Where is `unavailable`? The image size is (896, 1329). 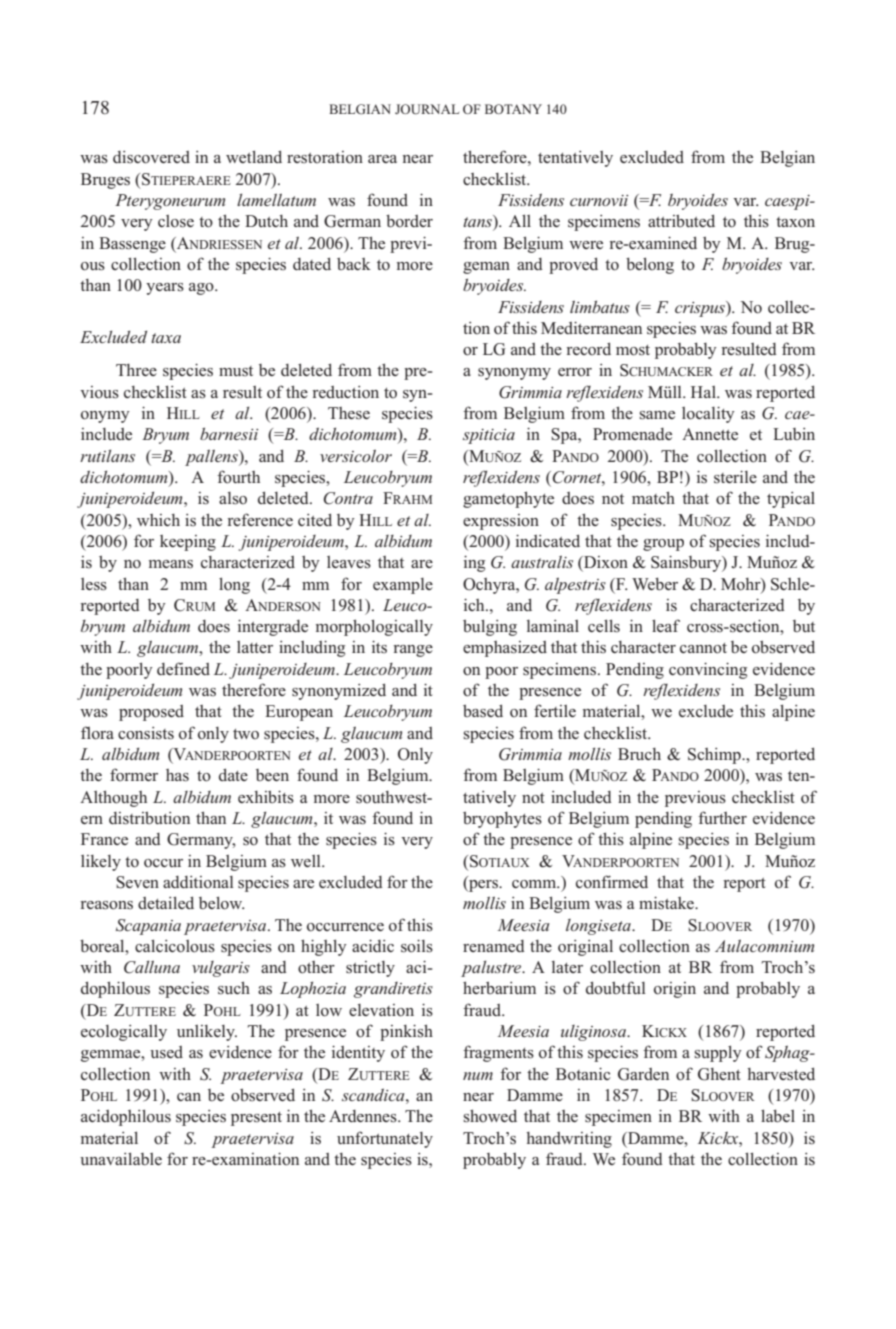
unavailable is located at coordinates (121, 1158).
